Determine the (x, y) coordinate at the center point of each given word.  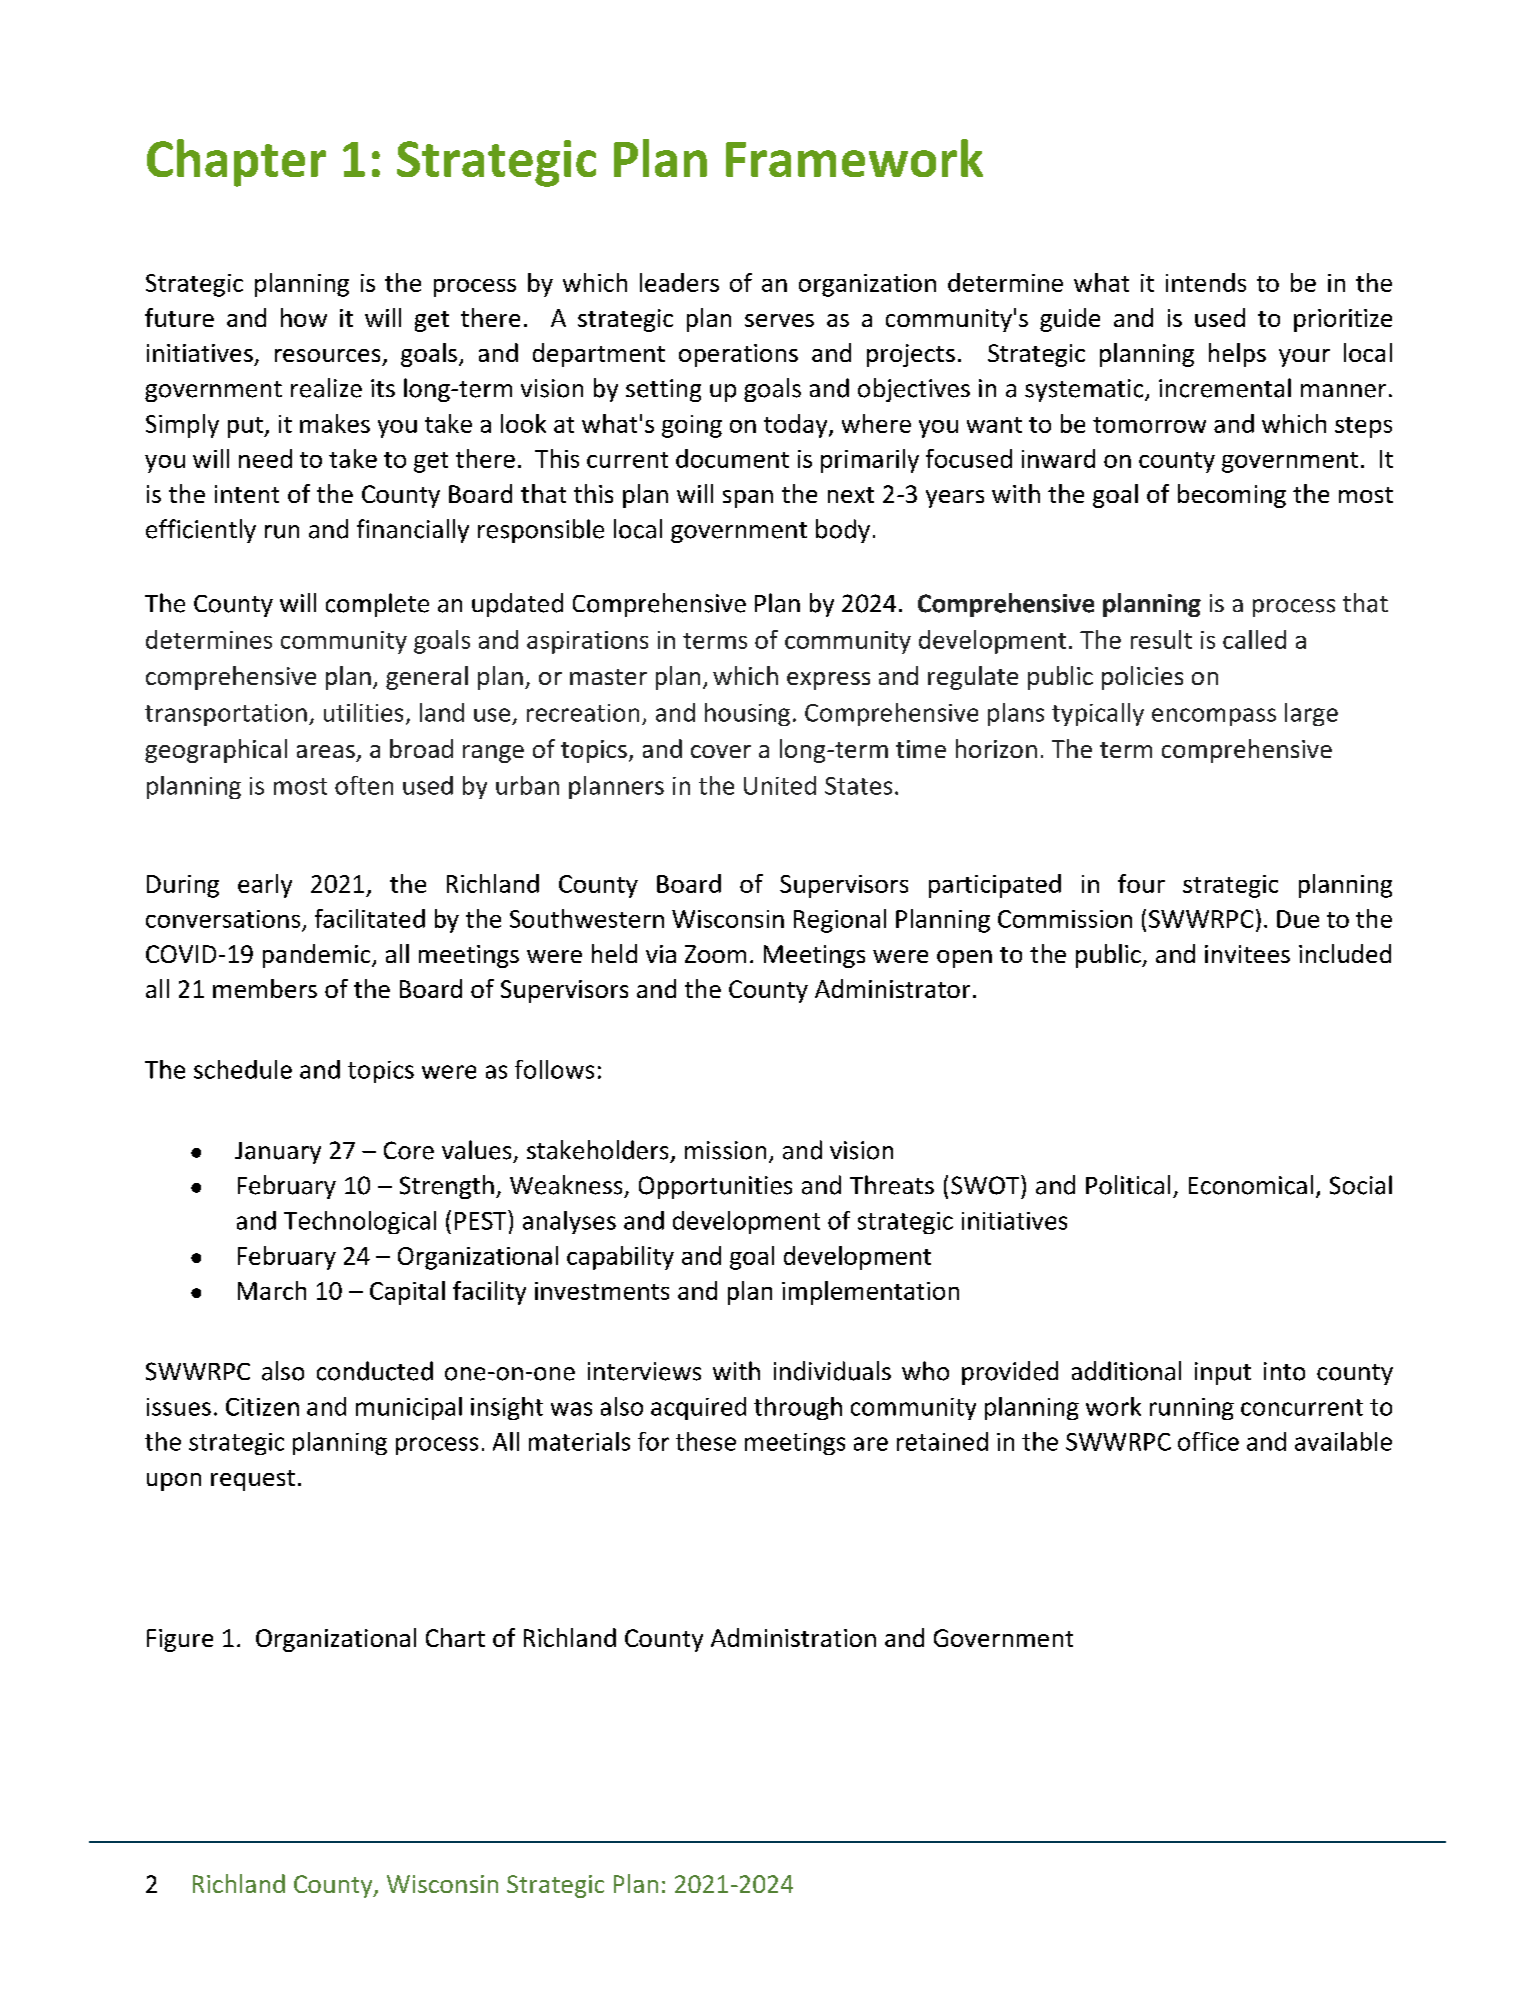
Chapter (236, 163)
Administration (793, 1637)
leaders (679, 282)
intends (1206, 282)
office (1208, 1441)
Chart (455, 1637)
